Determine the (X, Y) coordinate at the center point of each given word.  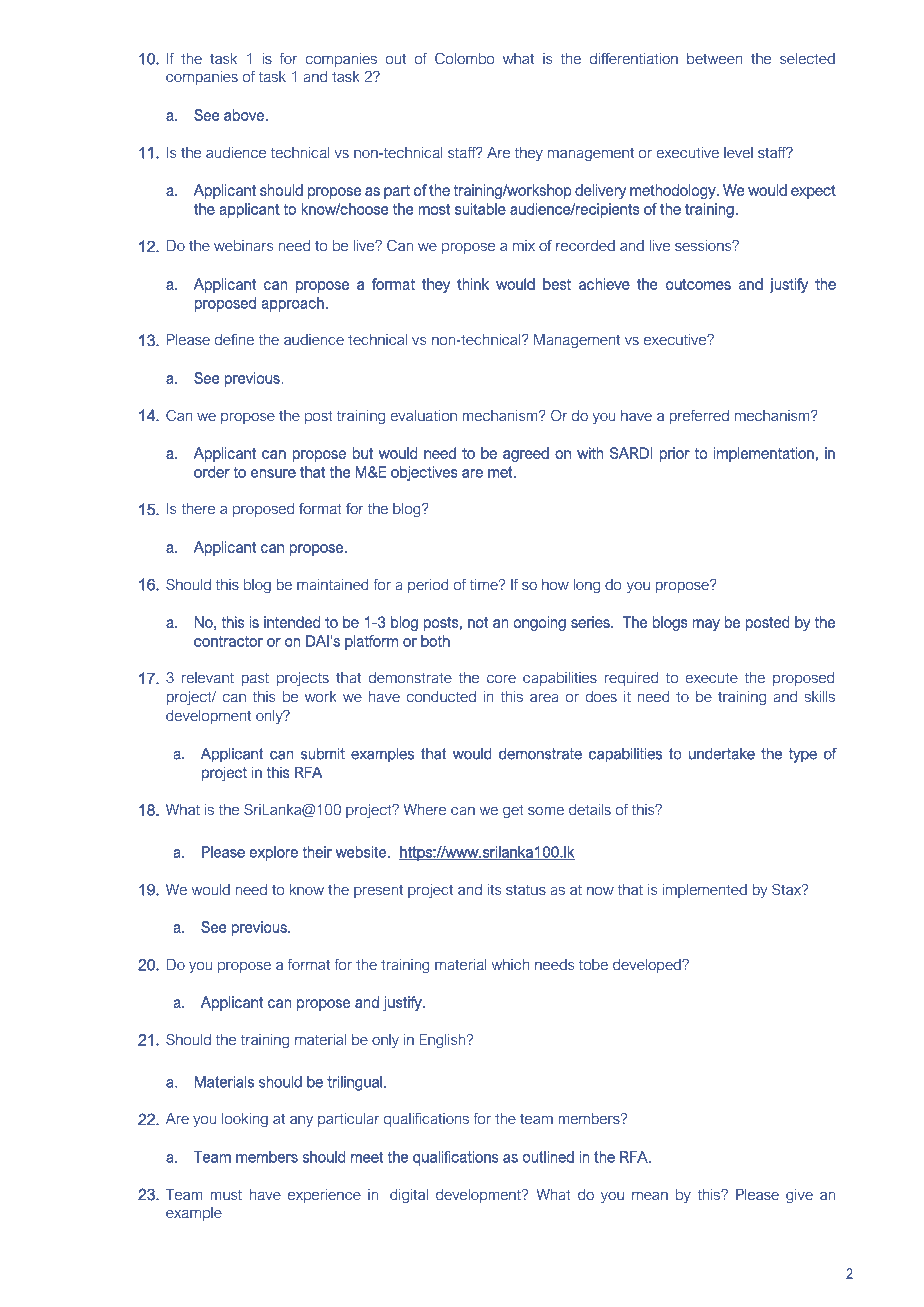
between (715, 58)
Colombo (465, 58)
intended (292, 622)
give (799, 1196)
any (301, 1122)
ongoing (539, 623)
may (706, 625)
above (244, 115)
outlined (548, 1157)
